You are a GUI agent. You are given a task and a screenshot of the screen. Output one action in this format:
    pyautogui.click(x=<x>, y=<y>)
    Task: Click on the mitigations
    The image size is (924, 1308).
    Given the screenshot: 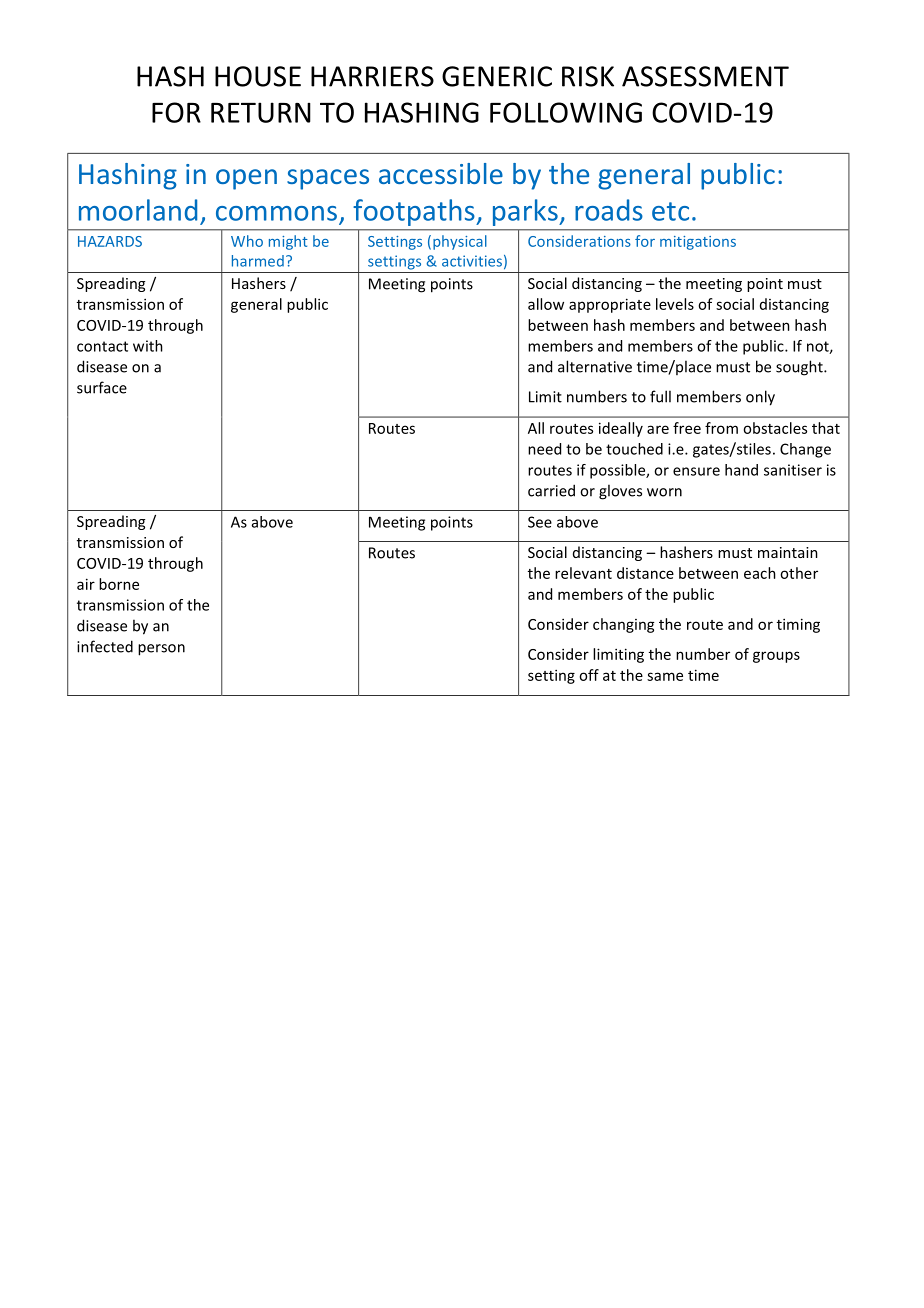 What is the action you would take?
    pyautogui.click(x=698, y=243)
